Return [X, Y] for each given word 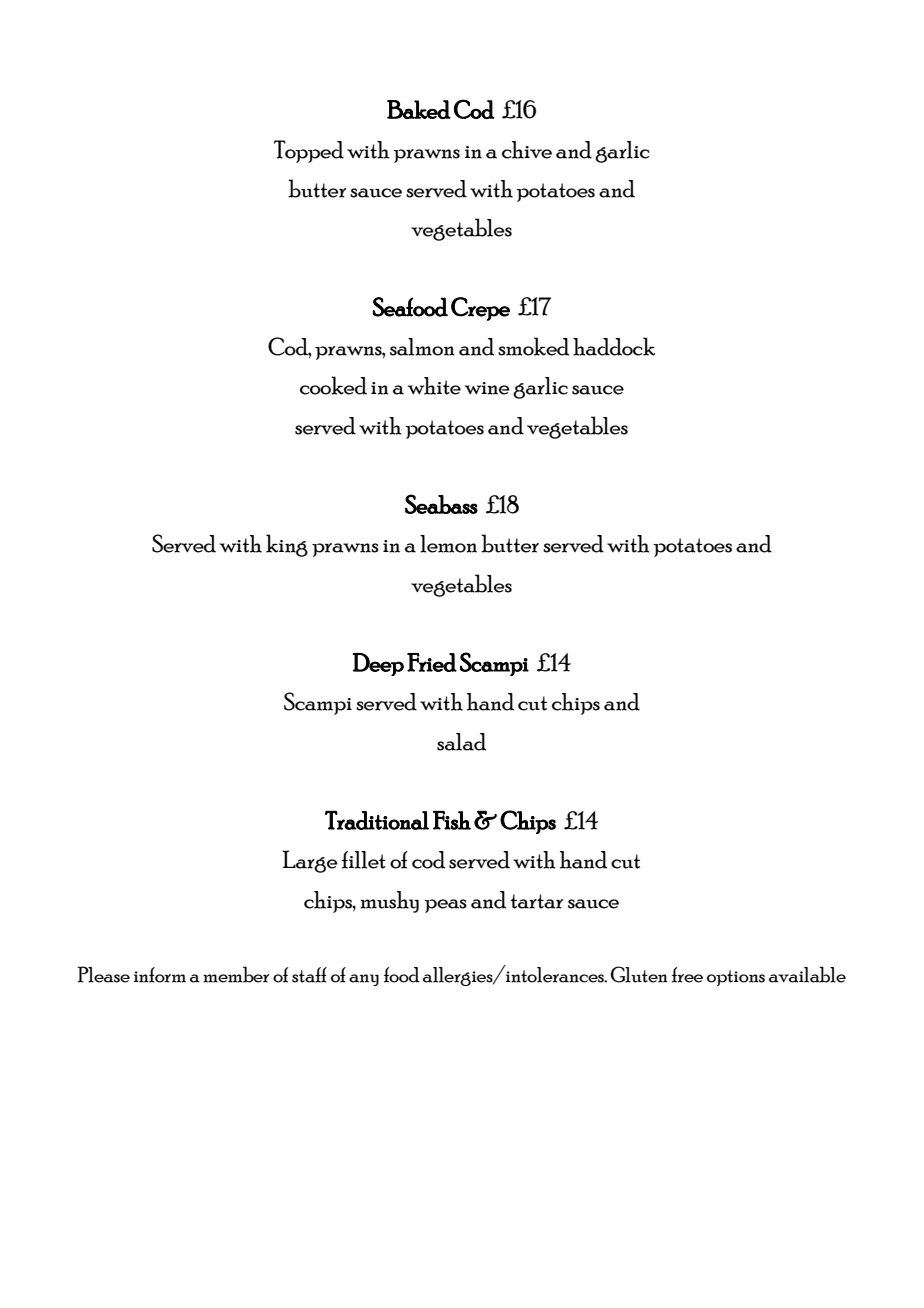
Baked [419, 109]
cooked [333, 385]
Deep [378, 664]
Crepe [480, 309]
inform [160, 975]
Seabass [441, 504]
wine [487, 388]
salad [461, 742]
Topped [309, 151]
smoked [533, 346]
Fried [432, 662]
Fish [452, 820]
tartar [537, 901]
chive [527, 150]
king [287, 545]
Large [310, 861]
